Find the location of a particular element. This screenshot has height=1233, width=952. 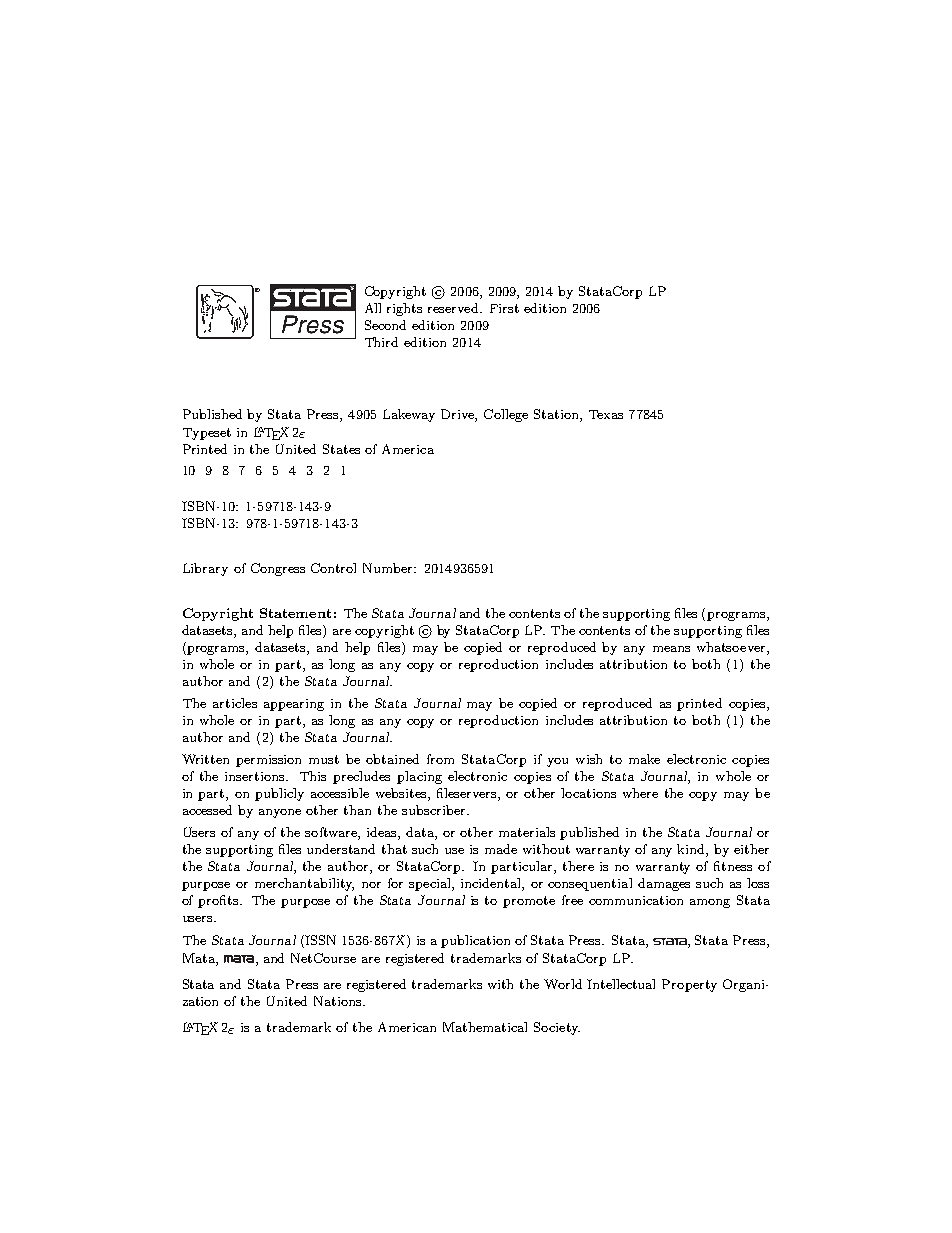

All is located at coordinates (373, 308).
